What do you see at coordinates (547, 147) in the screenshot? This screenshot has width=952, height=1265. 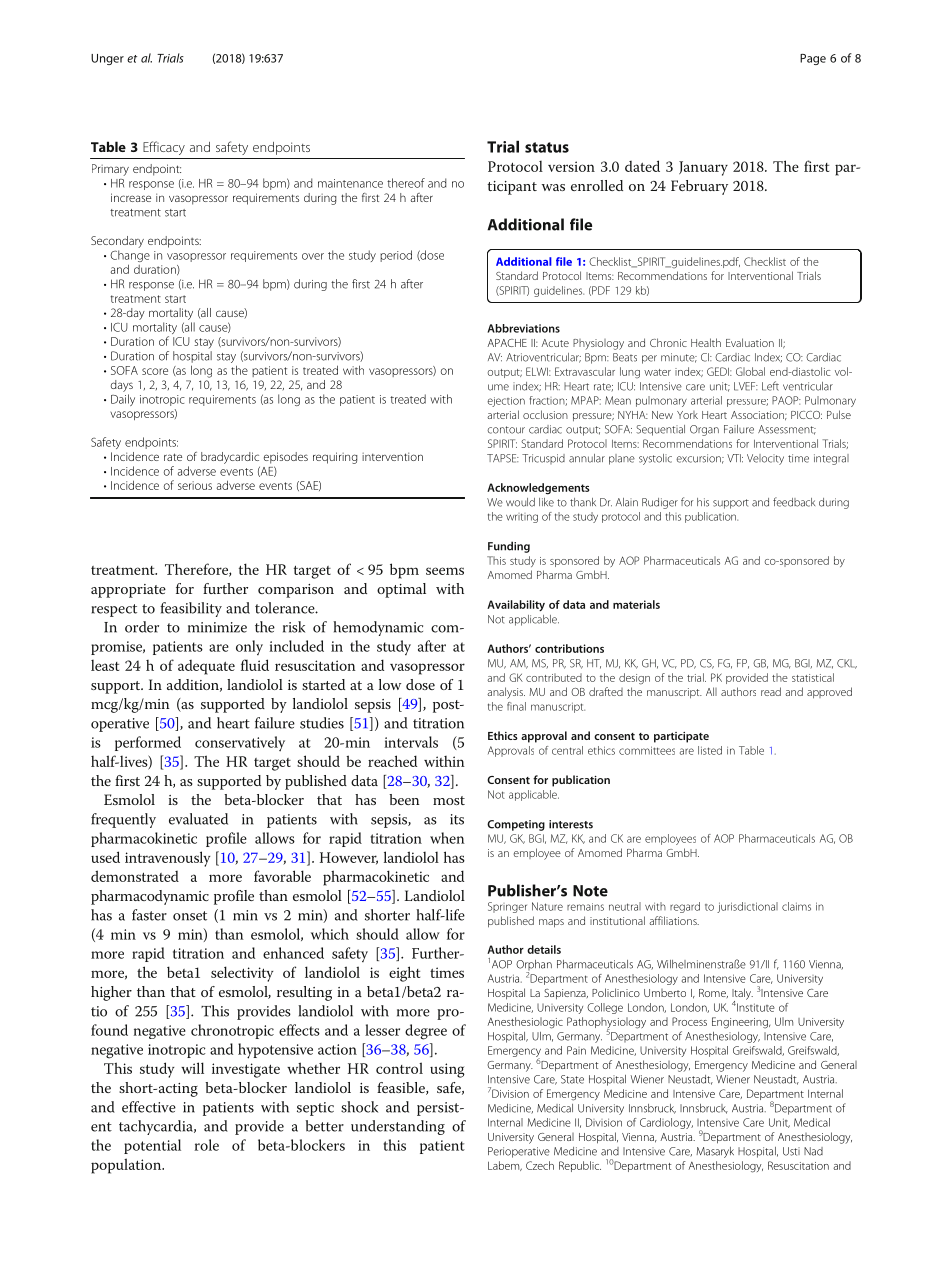 I see `status` at bounding box center [547, 147].
